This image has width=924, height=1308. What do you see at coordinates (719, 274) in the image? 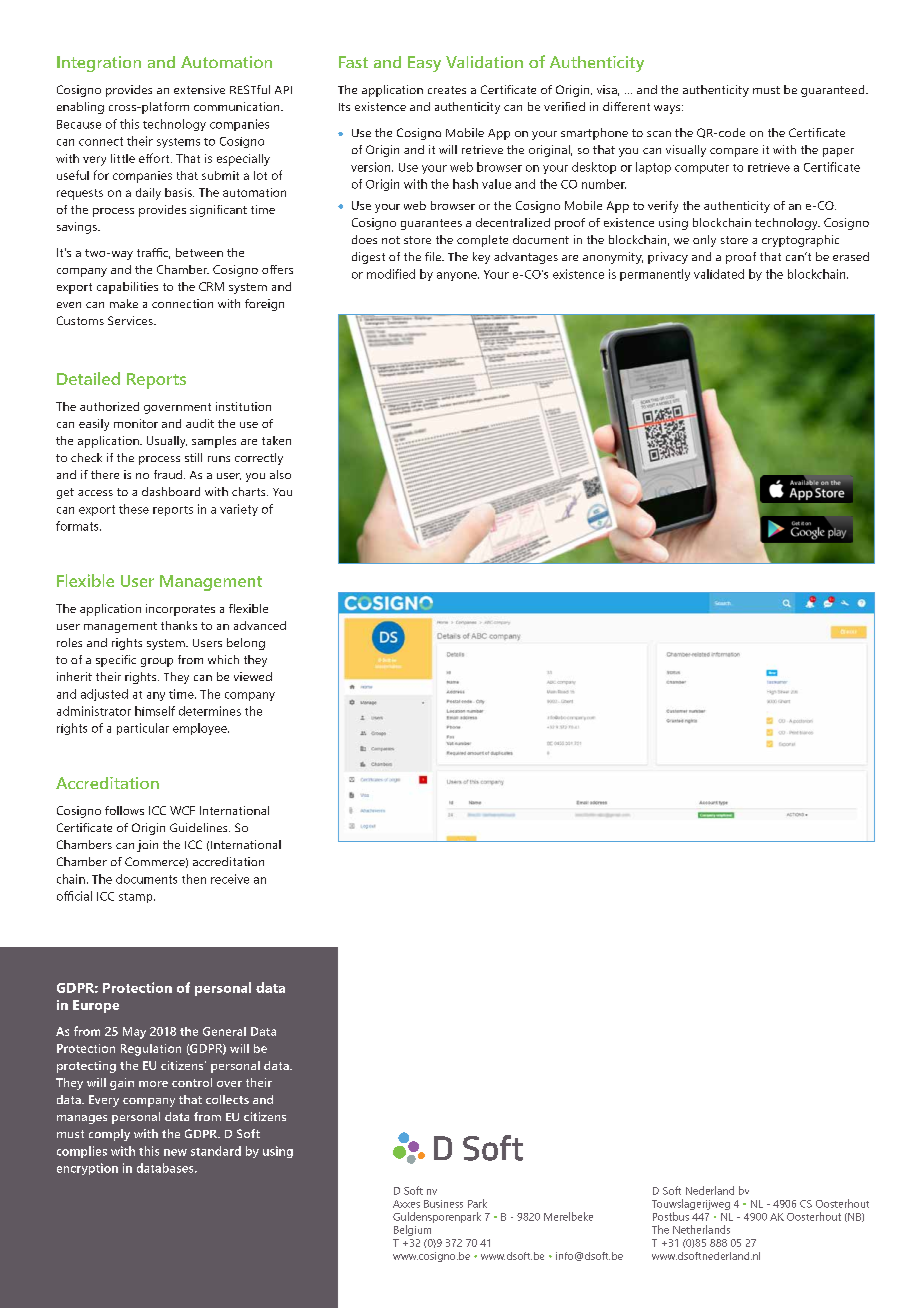
I see `validated` at bounding box center [719, 274].
